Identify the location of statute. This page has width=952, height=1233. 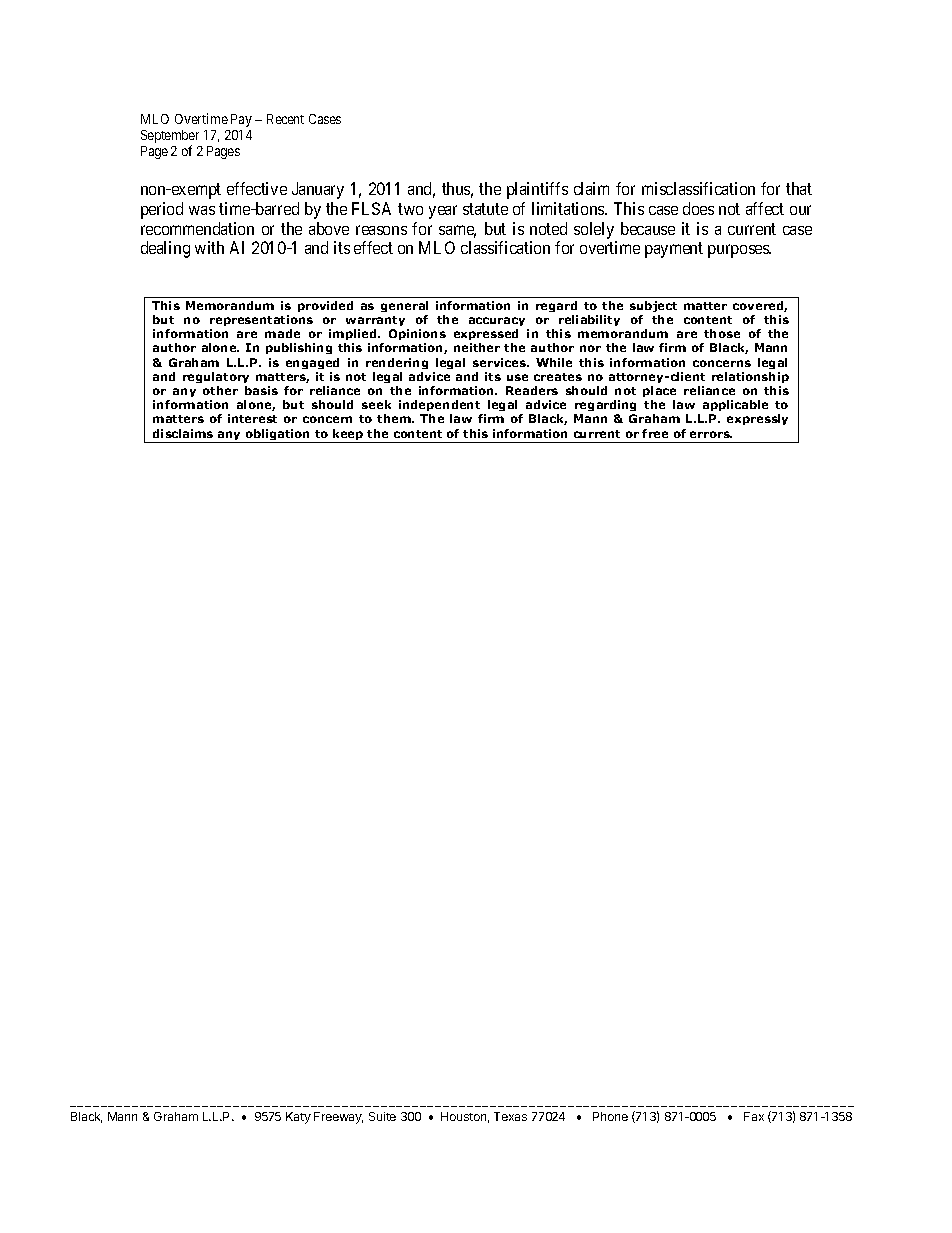
(485, 209).
